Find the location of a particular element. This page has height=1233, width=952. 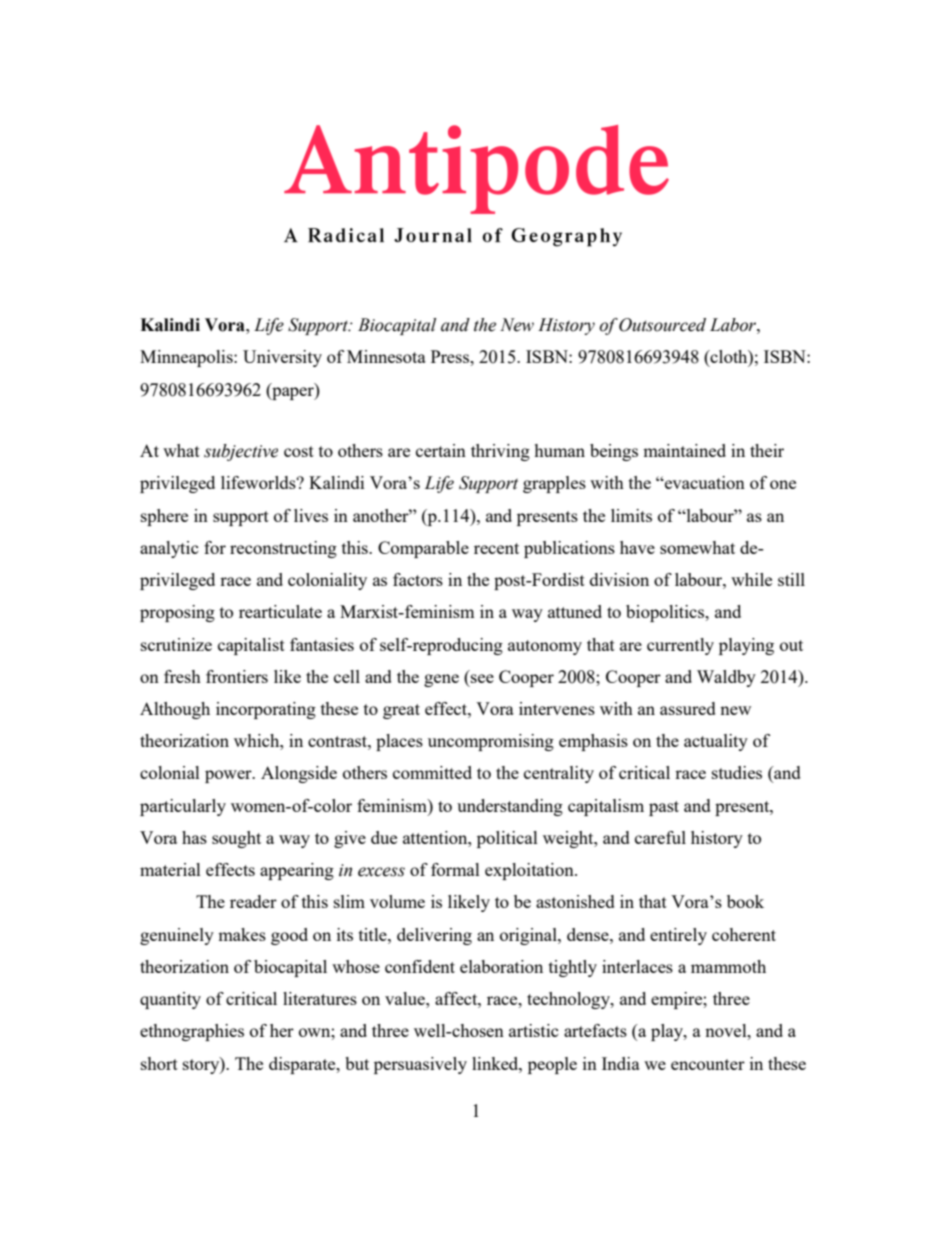

reconstructing is located at coordinates (283, 549).
